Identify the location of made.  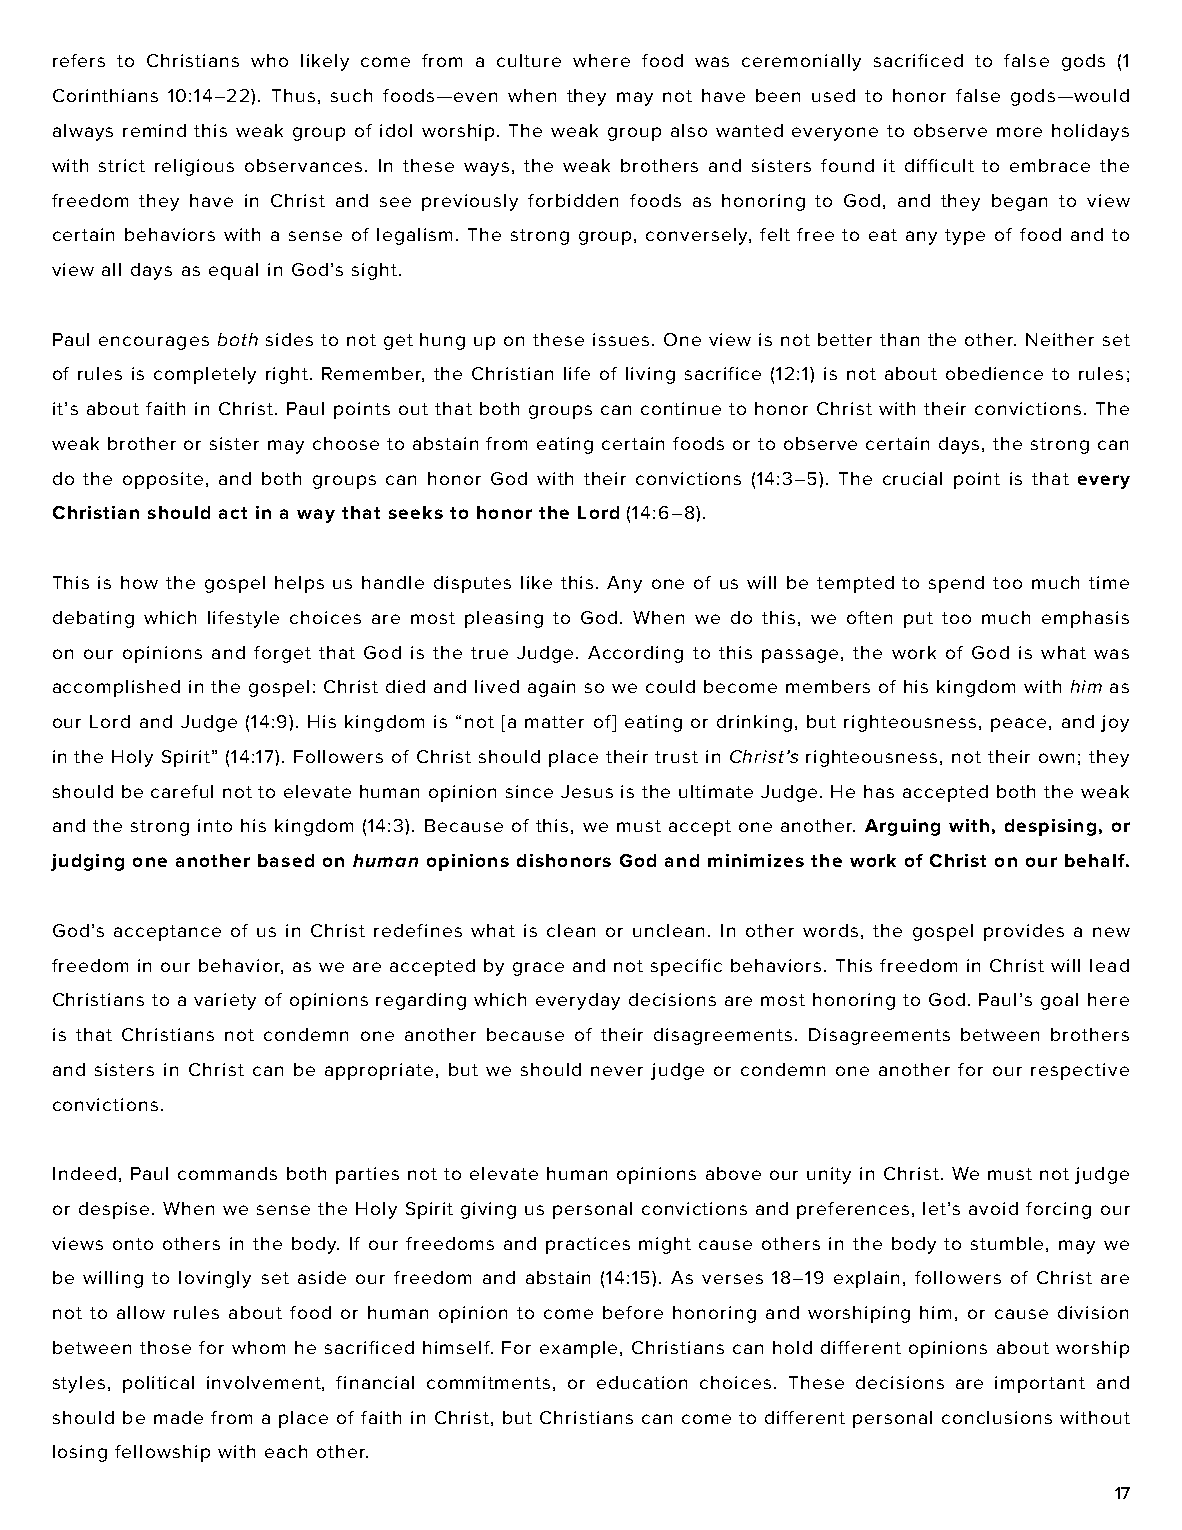
(178, 1417).
